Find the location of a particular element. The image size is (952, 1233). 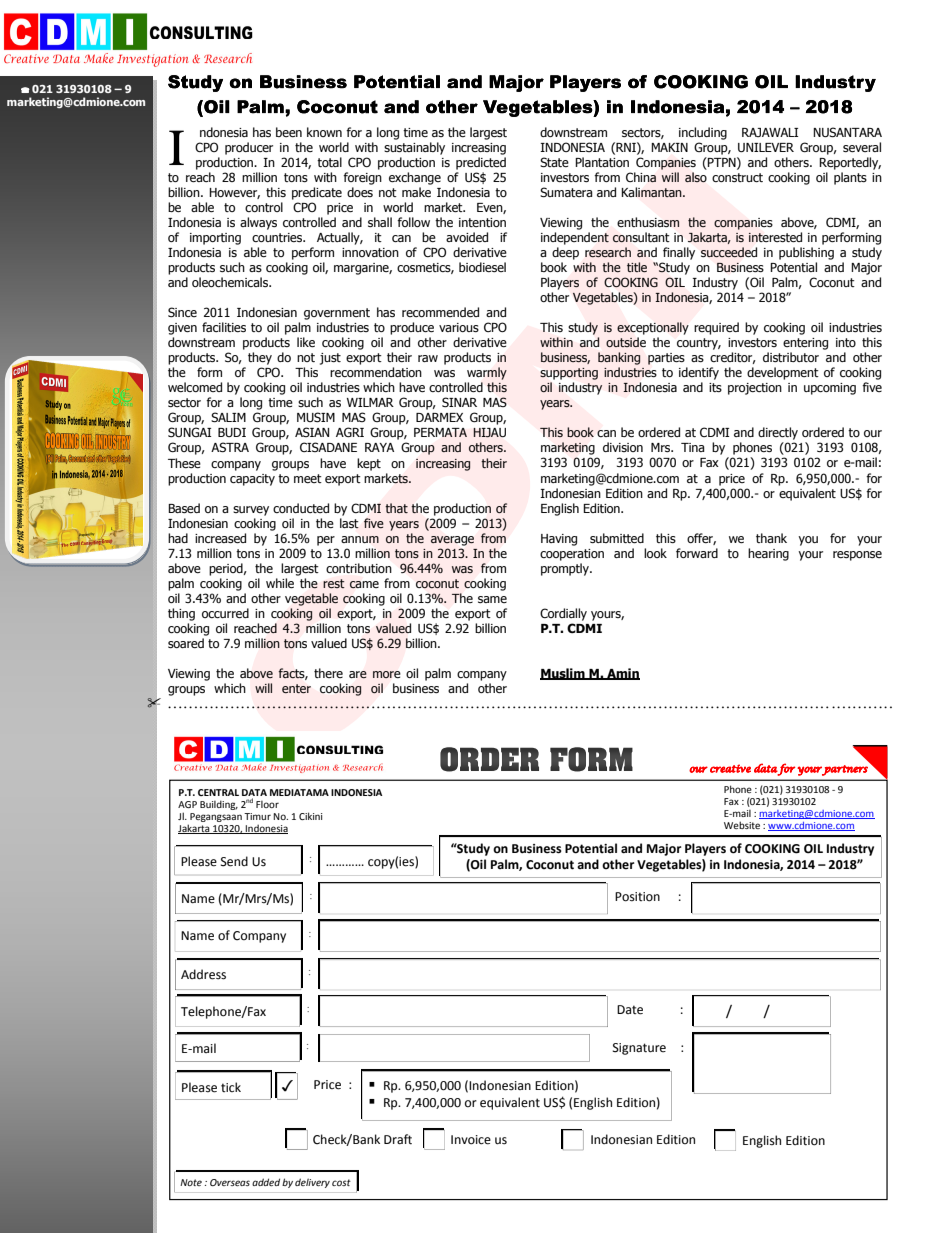

added is located at coordinates (266, 1182).
